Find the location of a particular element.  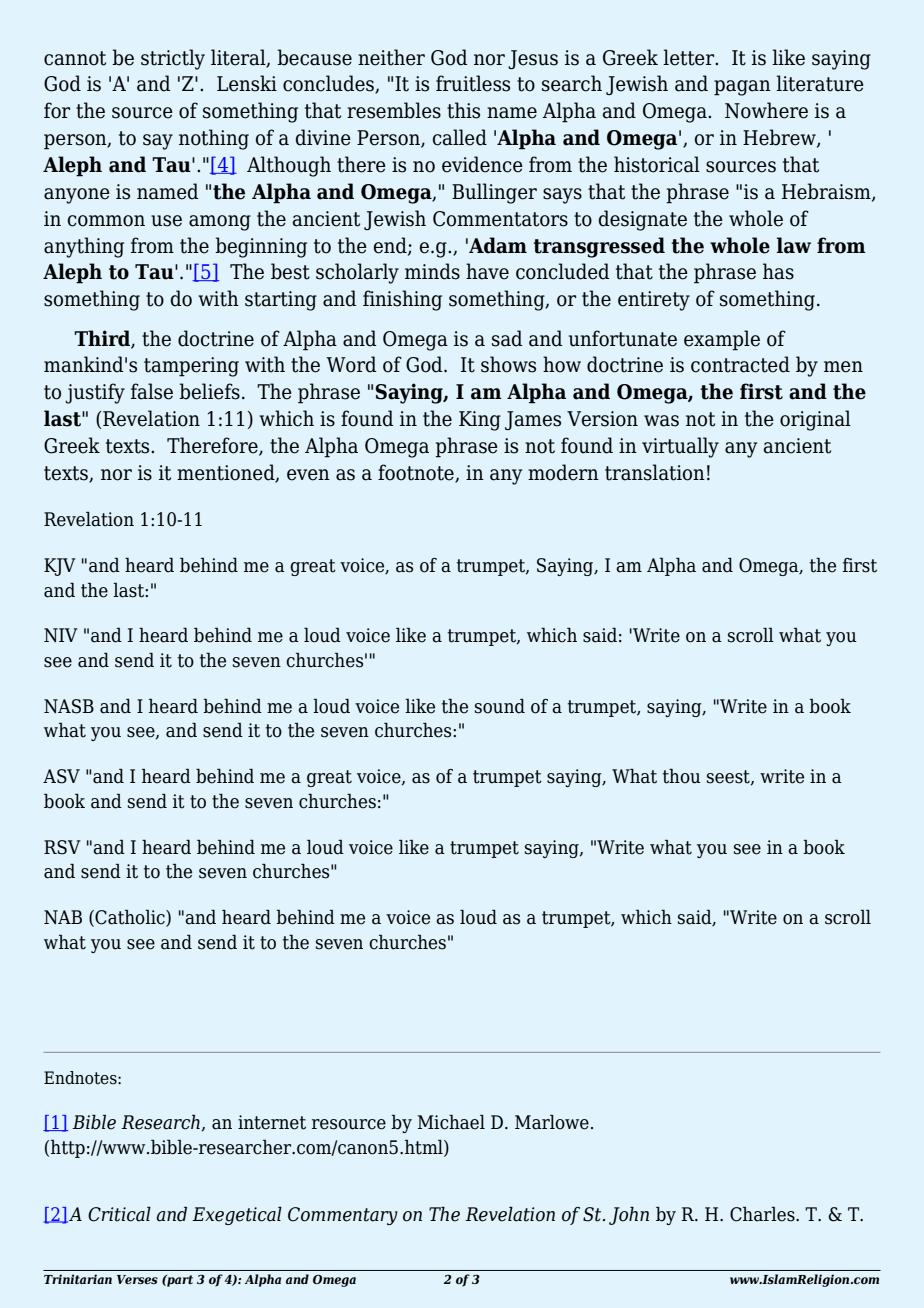

virtually is located at coordinates (680, 447).
